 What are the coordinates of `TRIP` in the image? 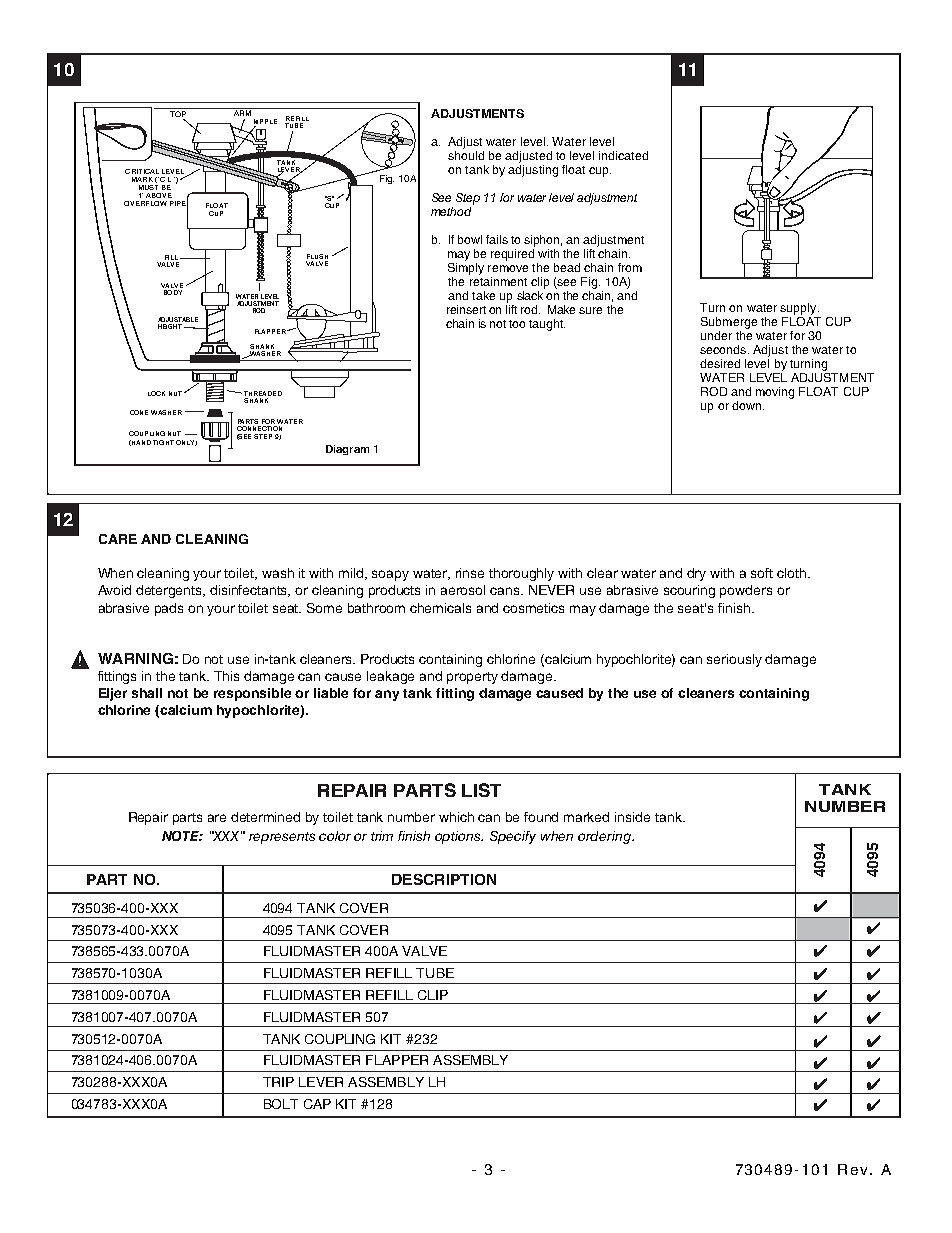 It's located at (278, 1082).
